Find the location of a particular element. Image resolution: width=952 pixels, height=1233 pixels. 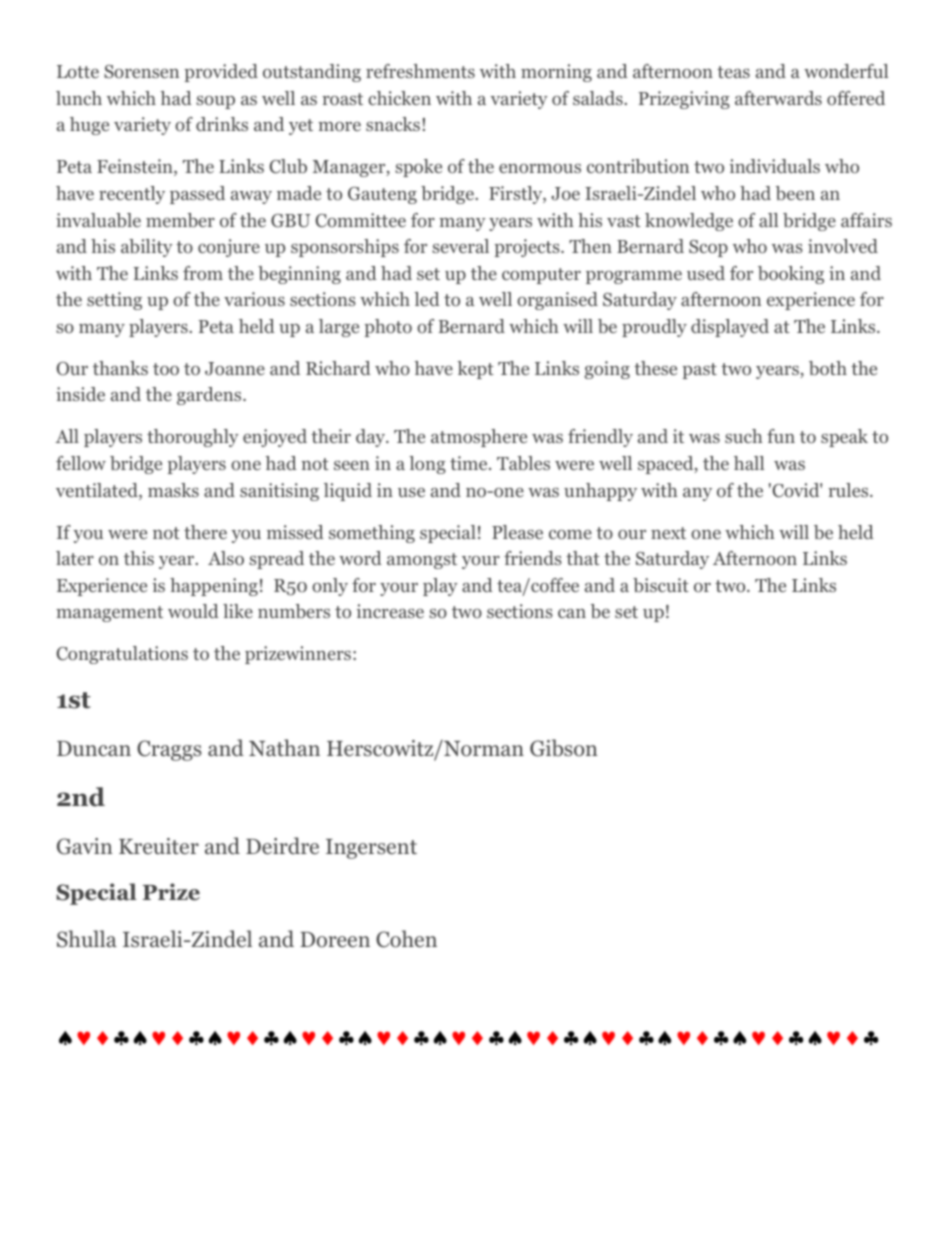

kept is located at coordinates (475, 370).
